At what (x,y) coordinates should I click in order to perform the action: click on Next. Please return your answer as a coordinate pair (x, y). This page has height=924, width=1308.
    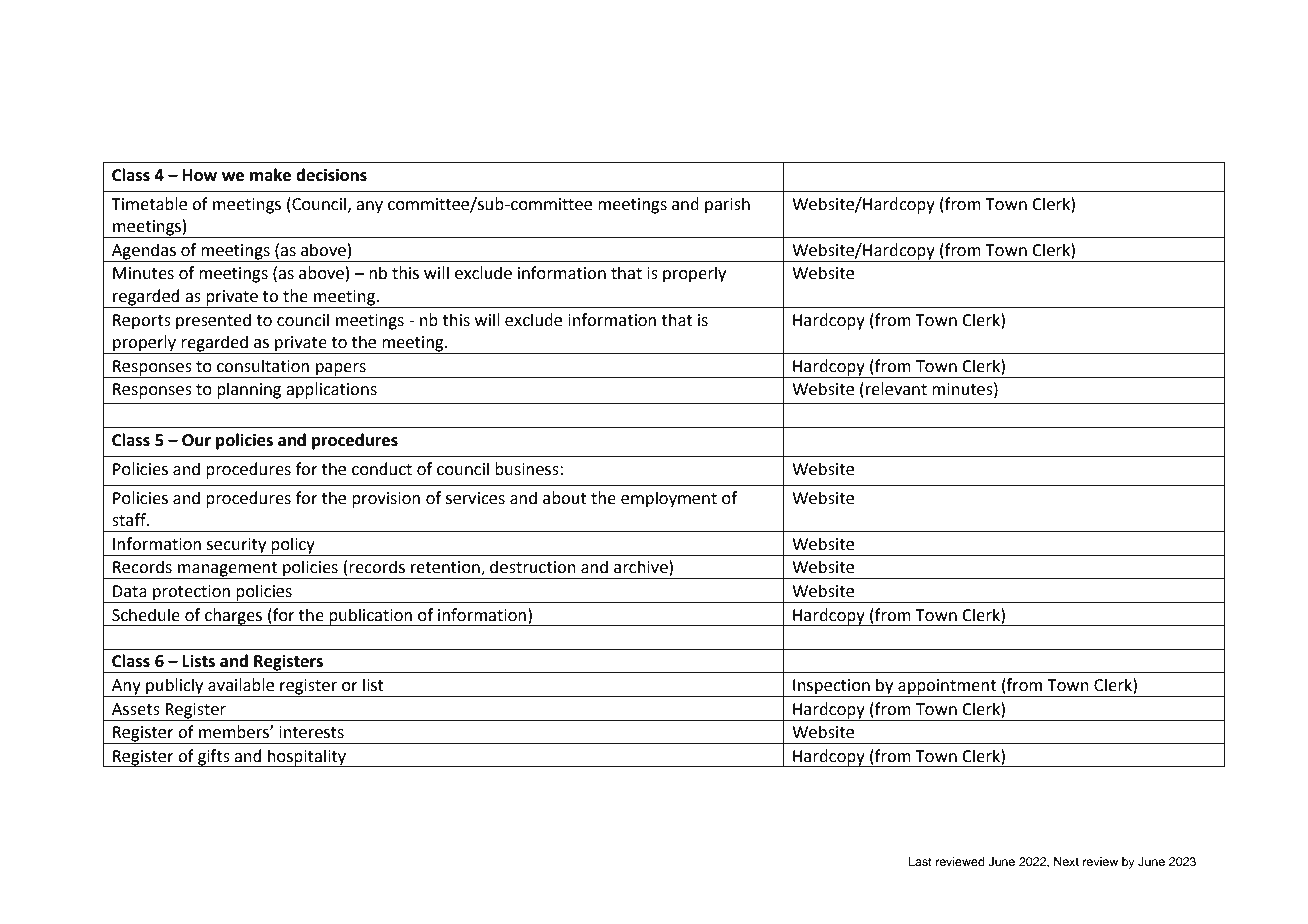
    Looking at the image, I should click on (1066, 861).
